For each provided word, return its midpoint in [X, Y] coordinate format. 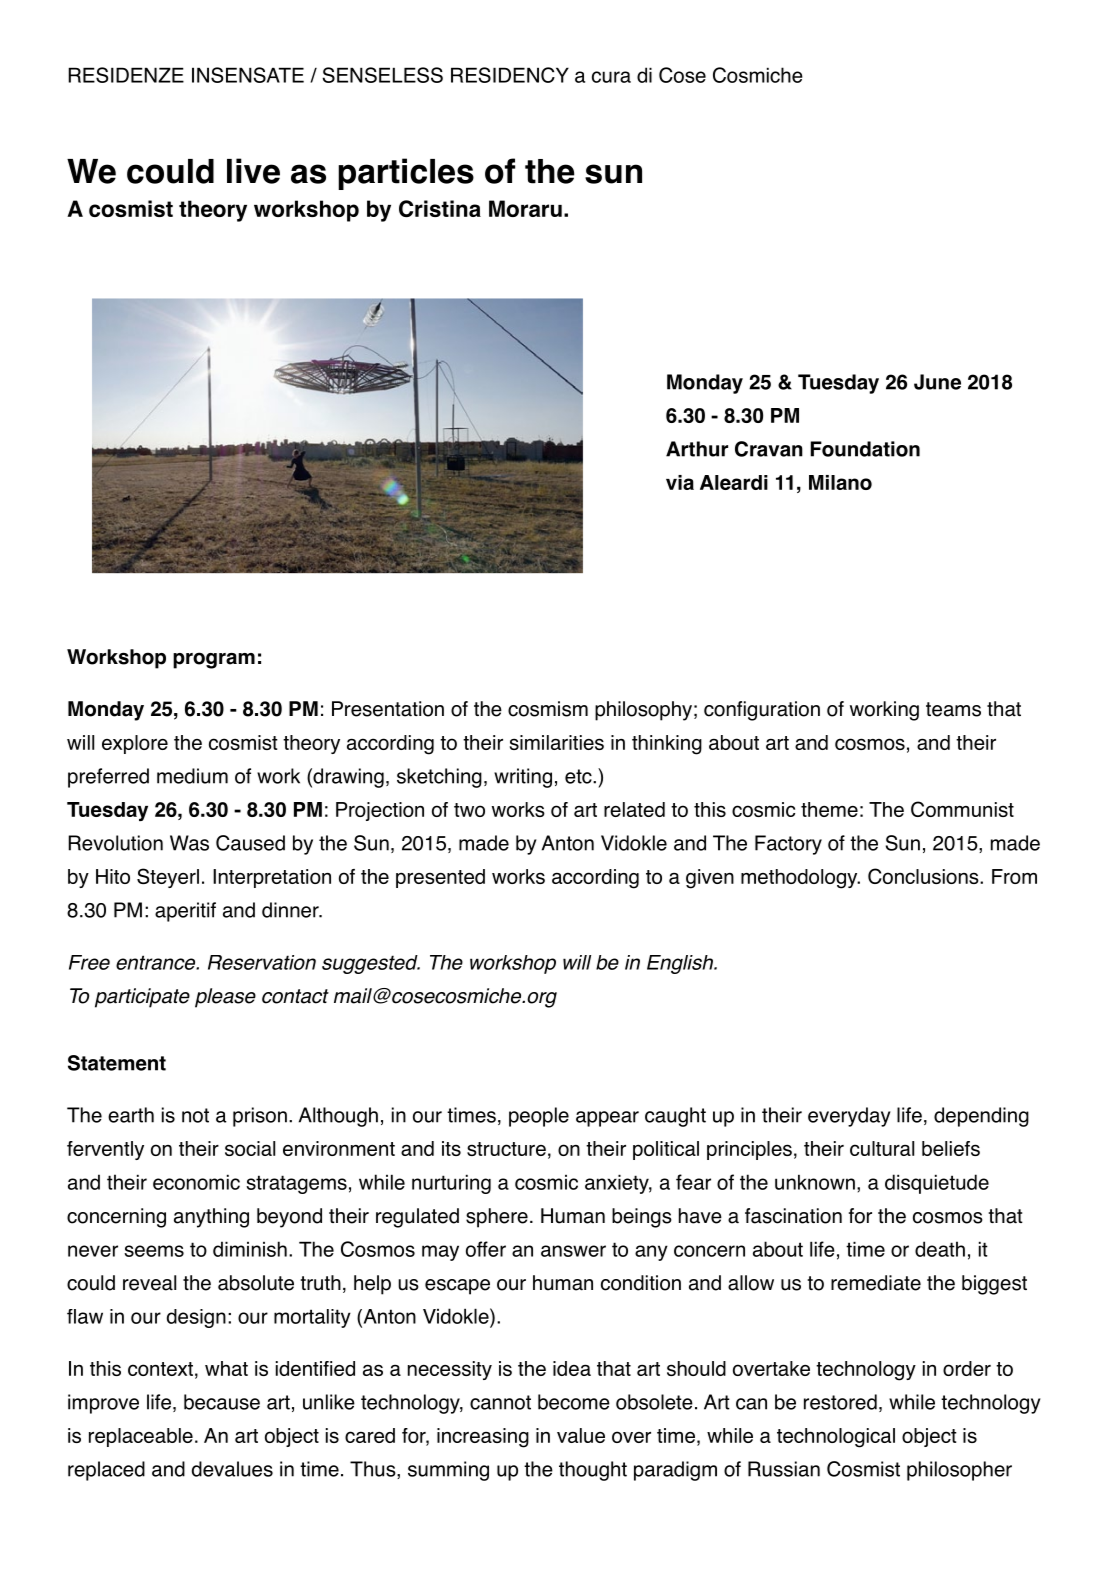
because [222, 1402]
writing [523, 778]
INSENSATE [248, 75]
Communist [962, 809]
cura [611, 77]
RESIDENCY [510, 75]
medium [192, 776]
